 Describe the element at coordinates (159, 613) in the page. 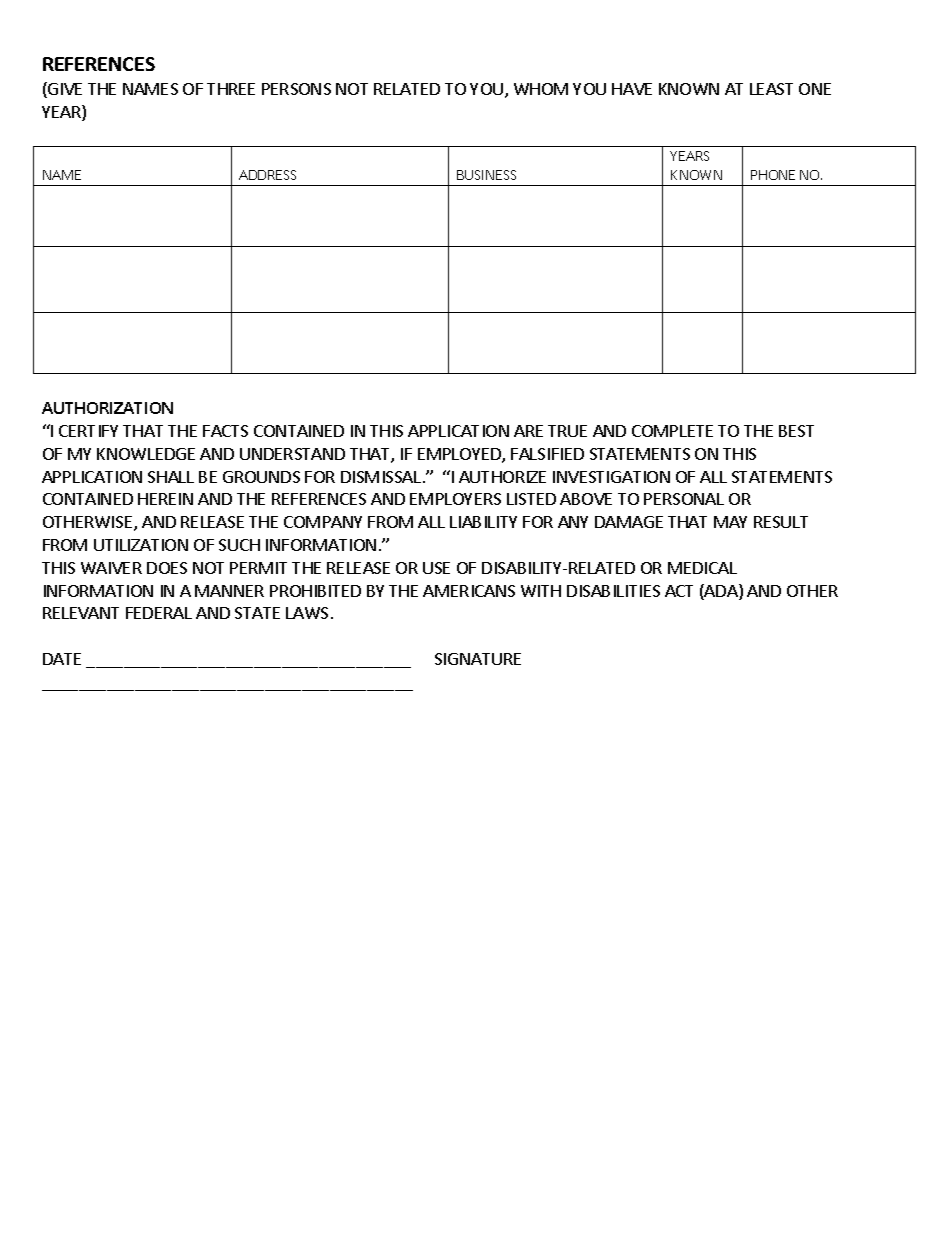

I see `FEDERAL` at that location.
